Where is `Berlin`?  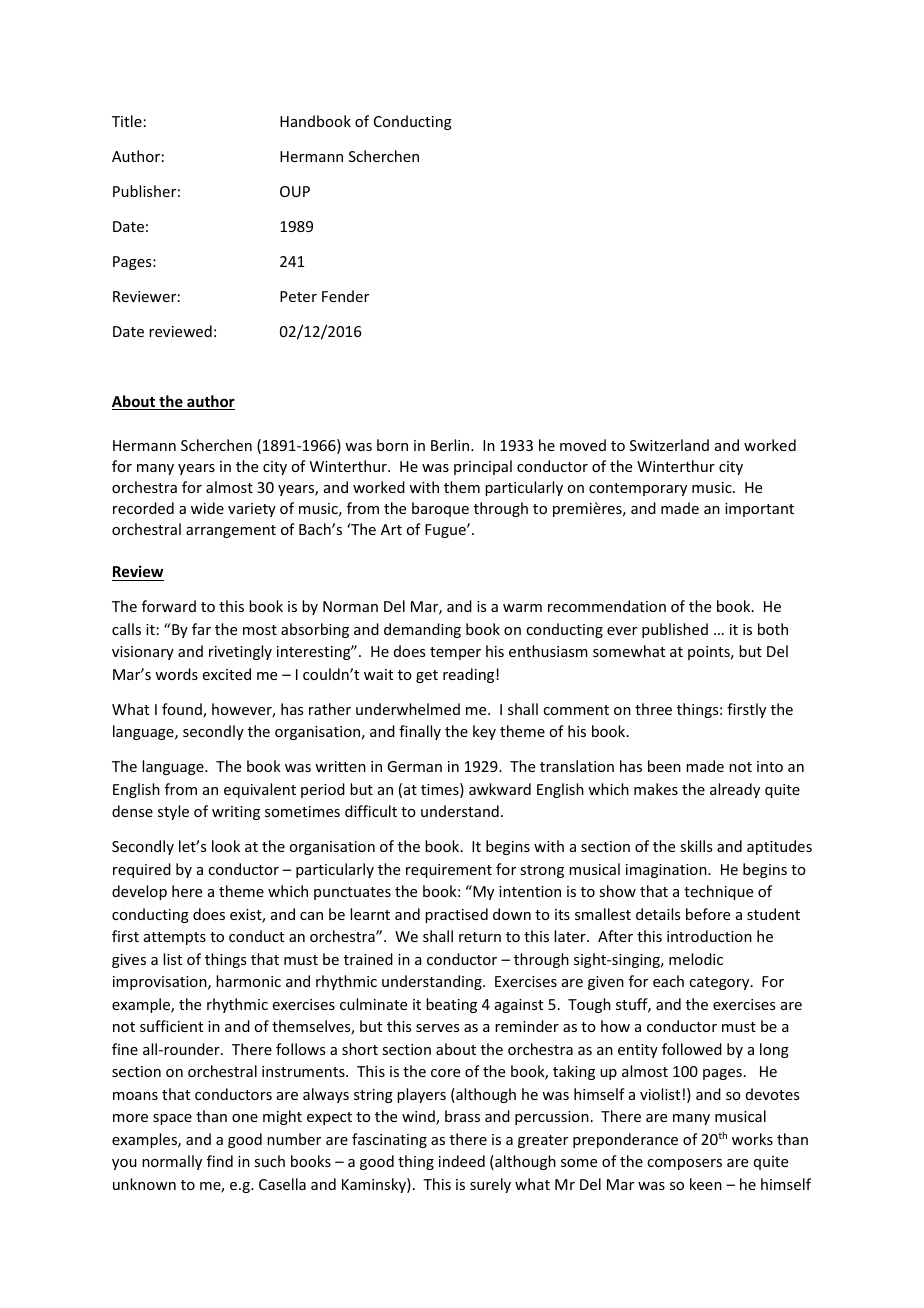
Berlin is located at coordinates (451, 445).
